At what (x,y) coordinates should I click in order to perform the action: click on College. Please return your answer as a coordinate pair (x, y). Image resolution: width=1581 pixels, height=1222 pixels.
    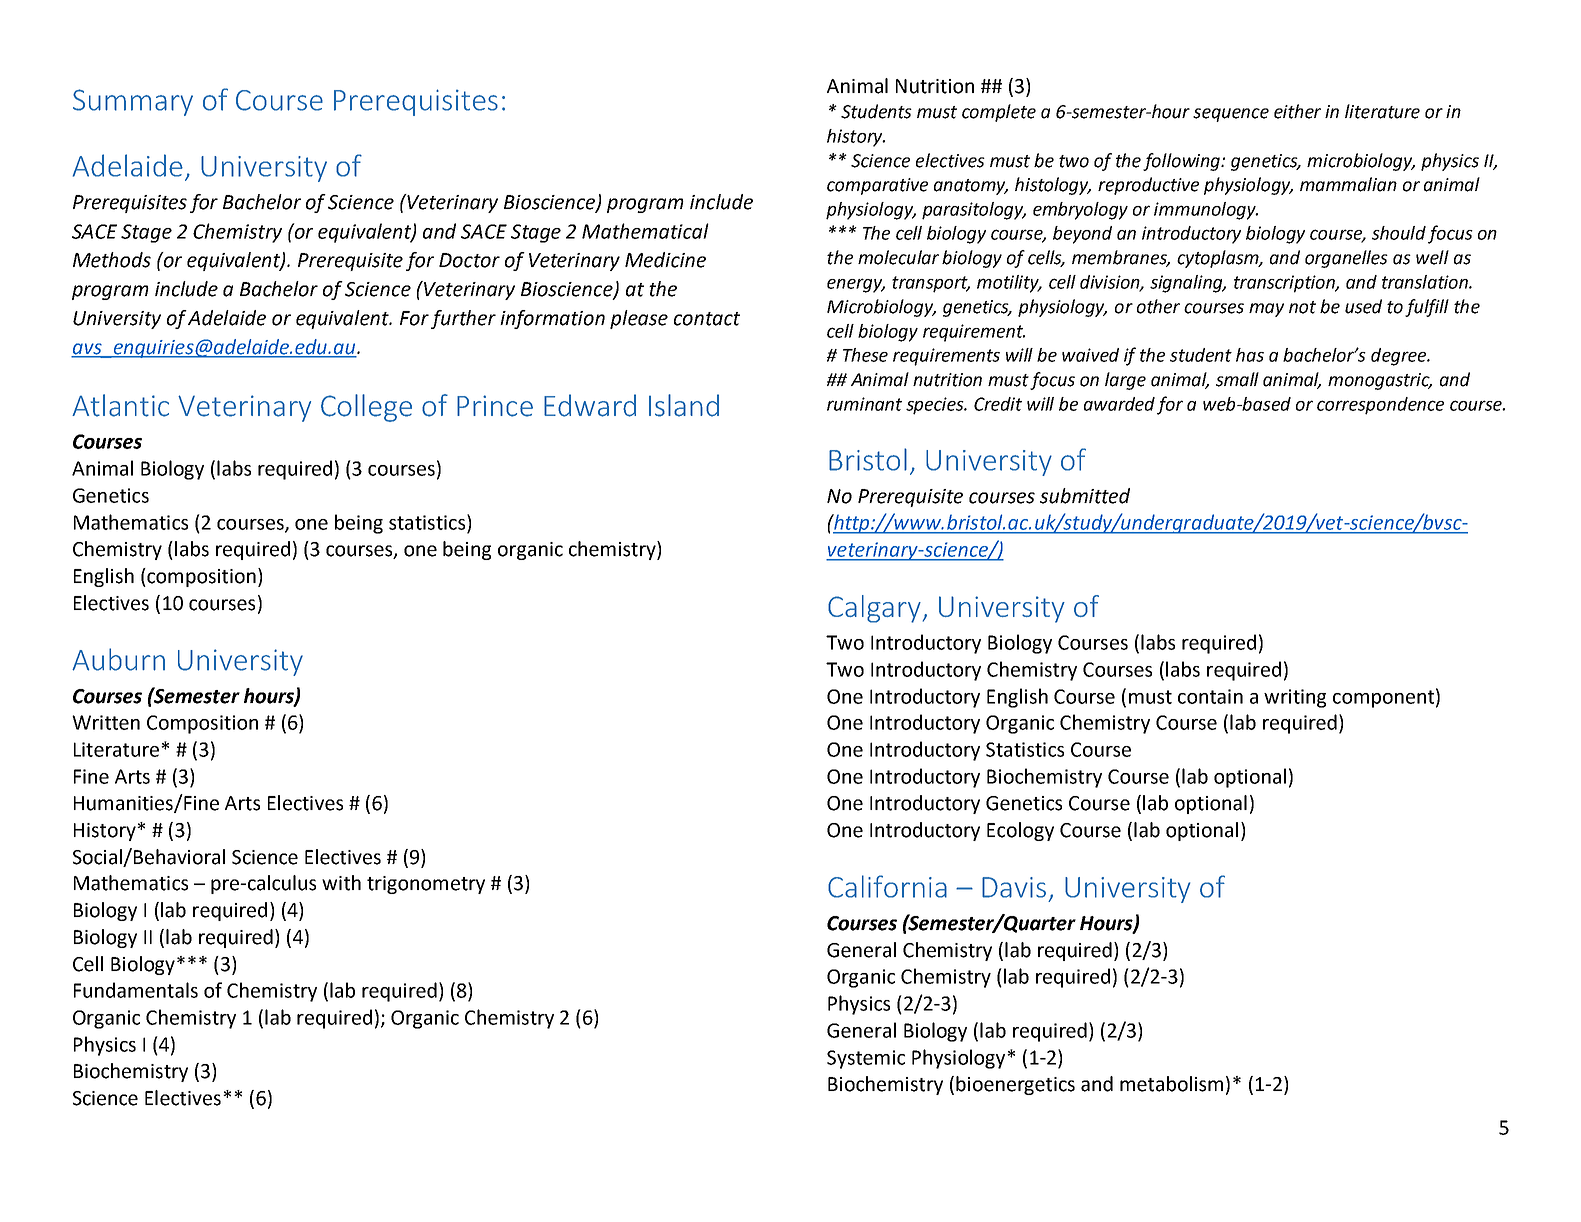
    Looking at the image, I should click on (366, 408).
